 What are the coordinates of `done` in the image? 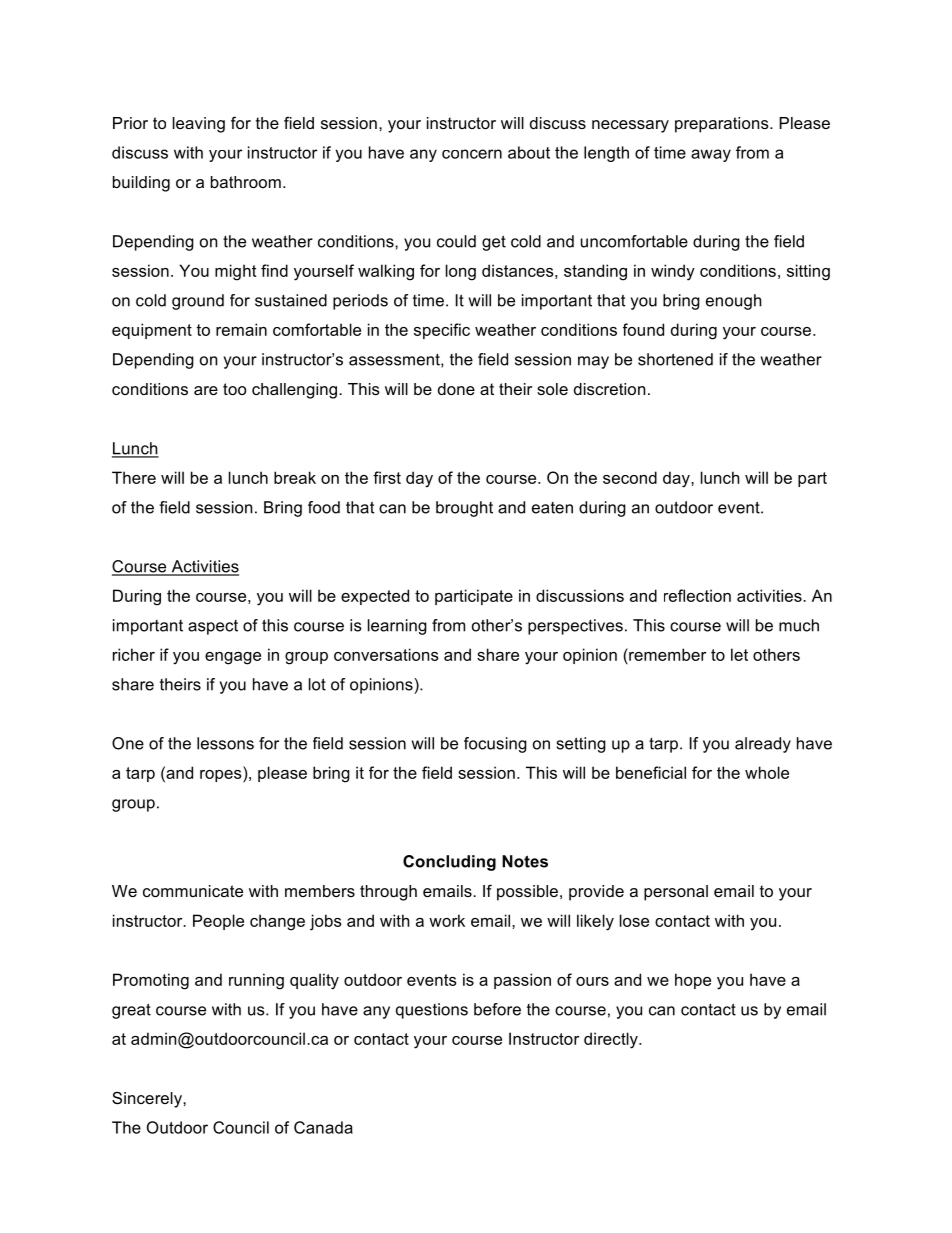 It's located at (456, 389).
